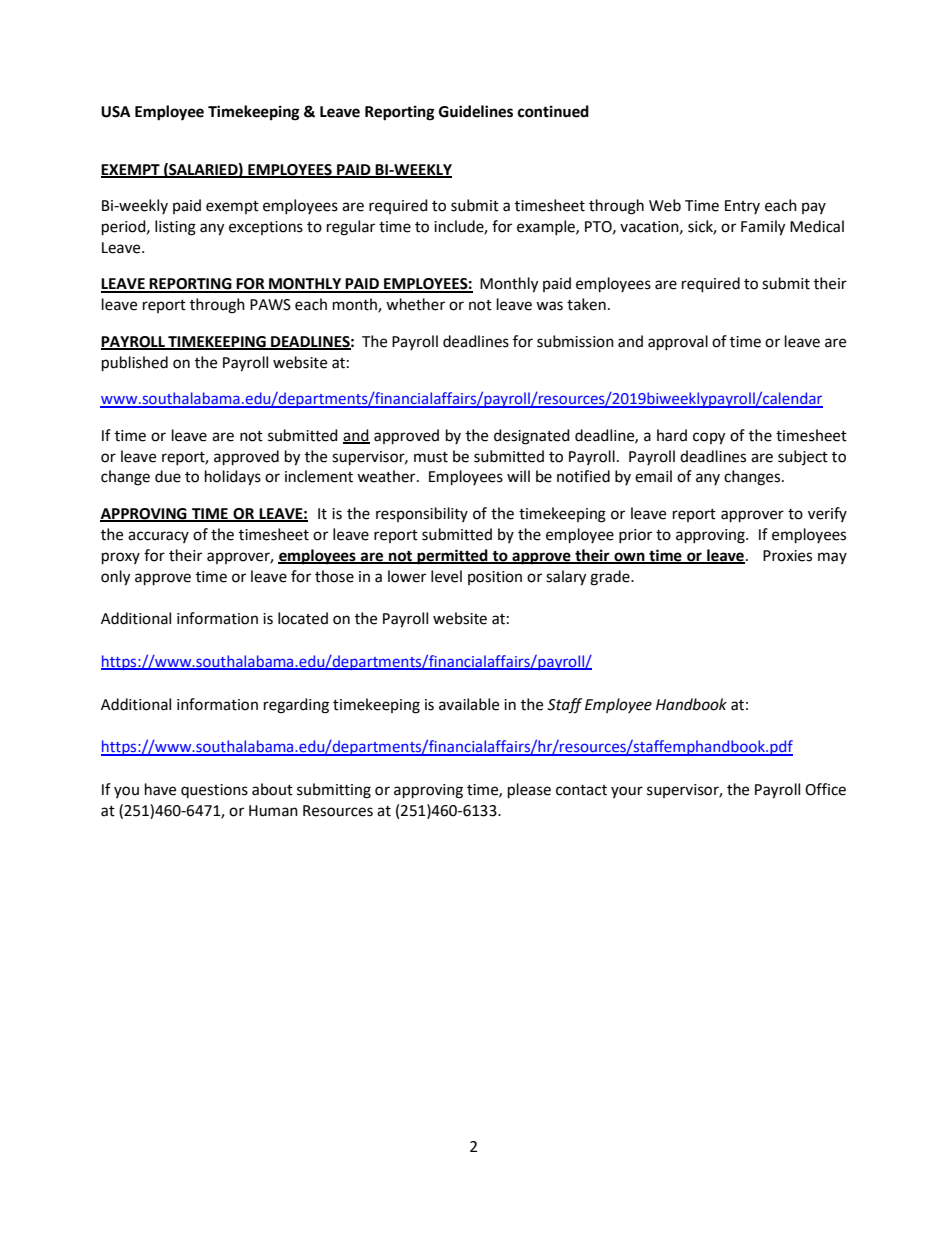 The height and width of the screenshot is (1233, 952). Describe the element at coordinates (529, 791) in the screenshot. I see `please` at that location.
